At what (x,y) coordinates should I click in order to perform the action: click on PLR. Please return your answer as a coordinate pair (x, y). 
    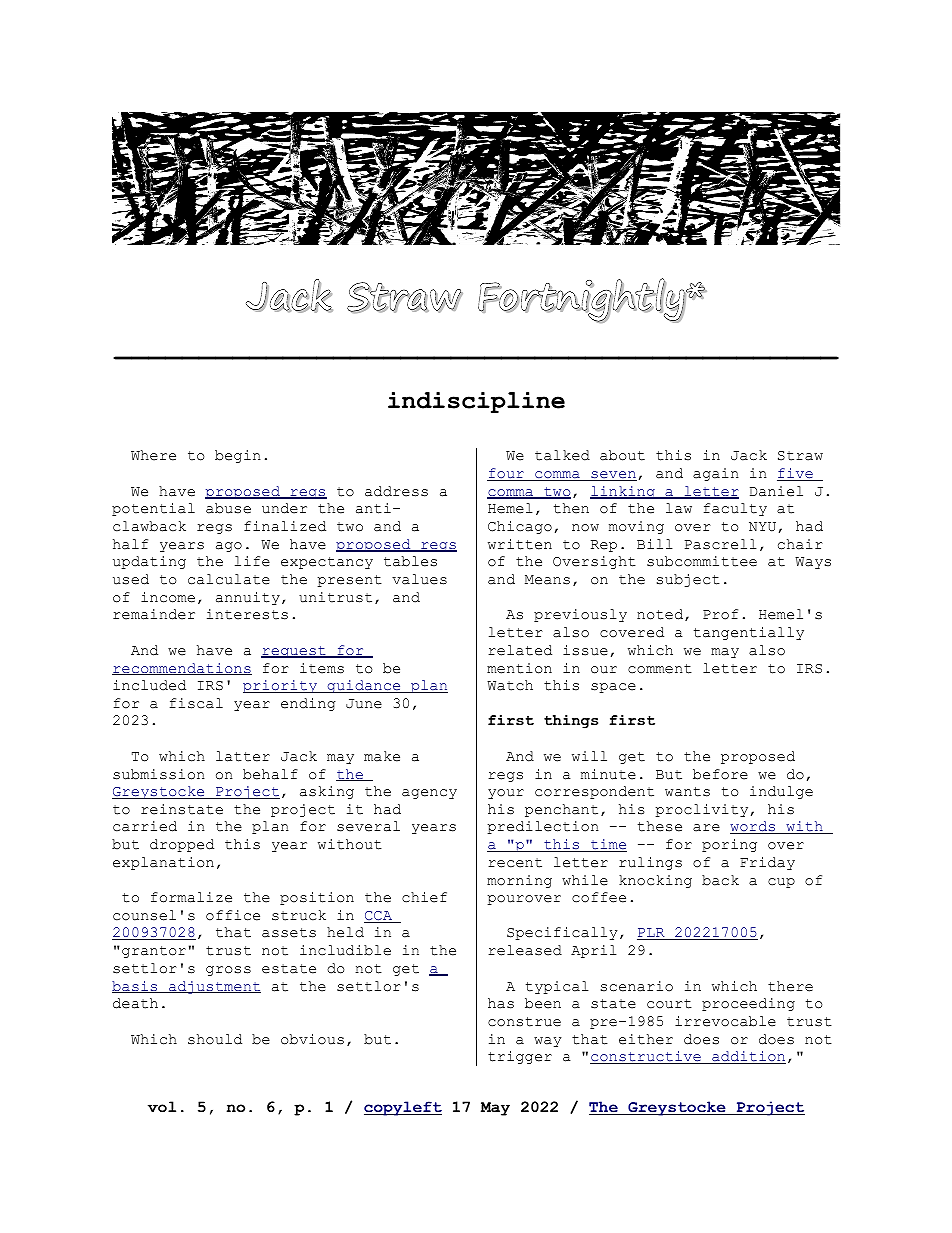
    Looking at the image, I should click on (652, 934).
